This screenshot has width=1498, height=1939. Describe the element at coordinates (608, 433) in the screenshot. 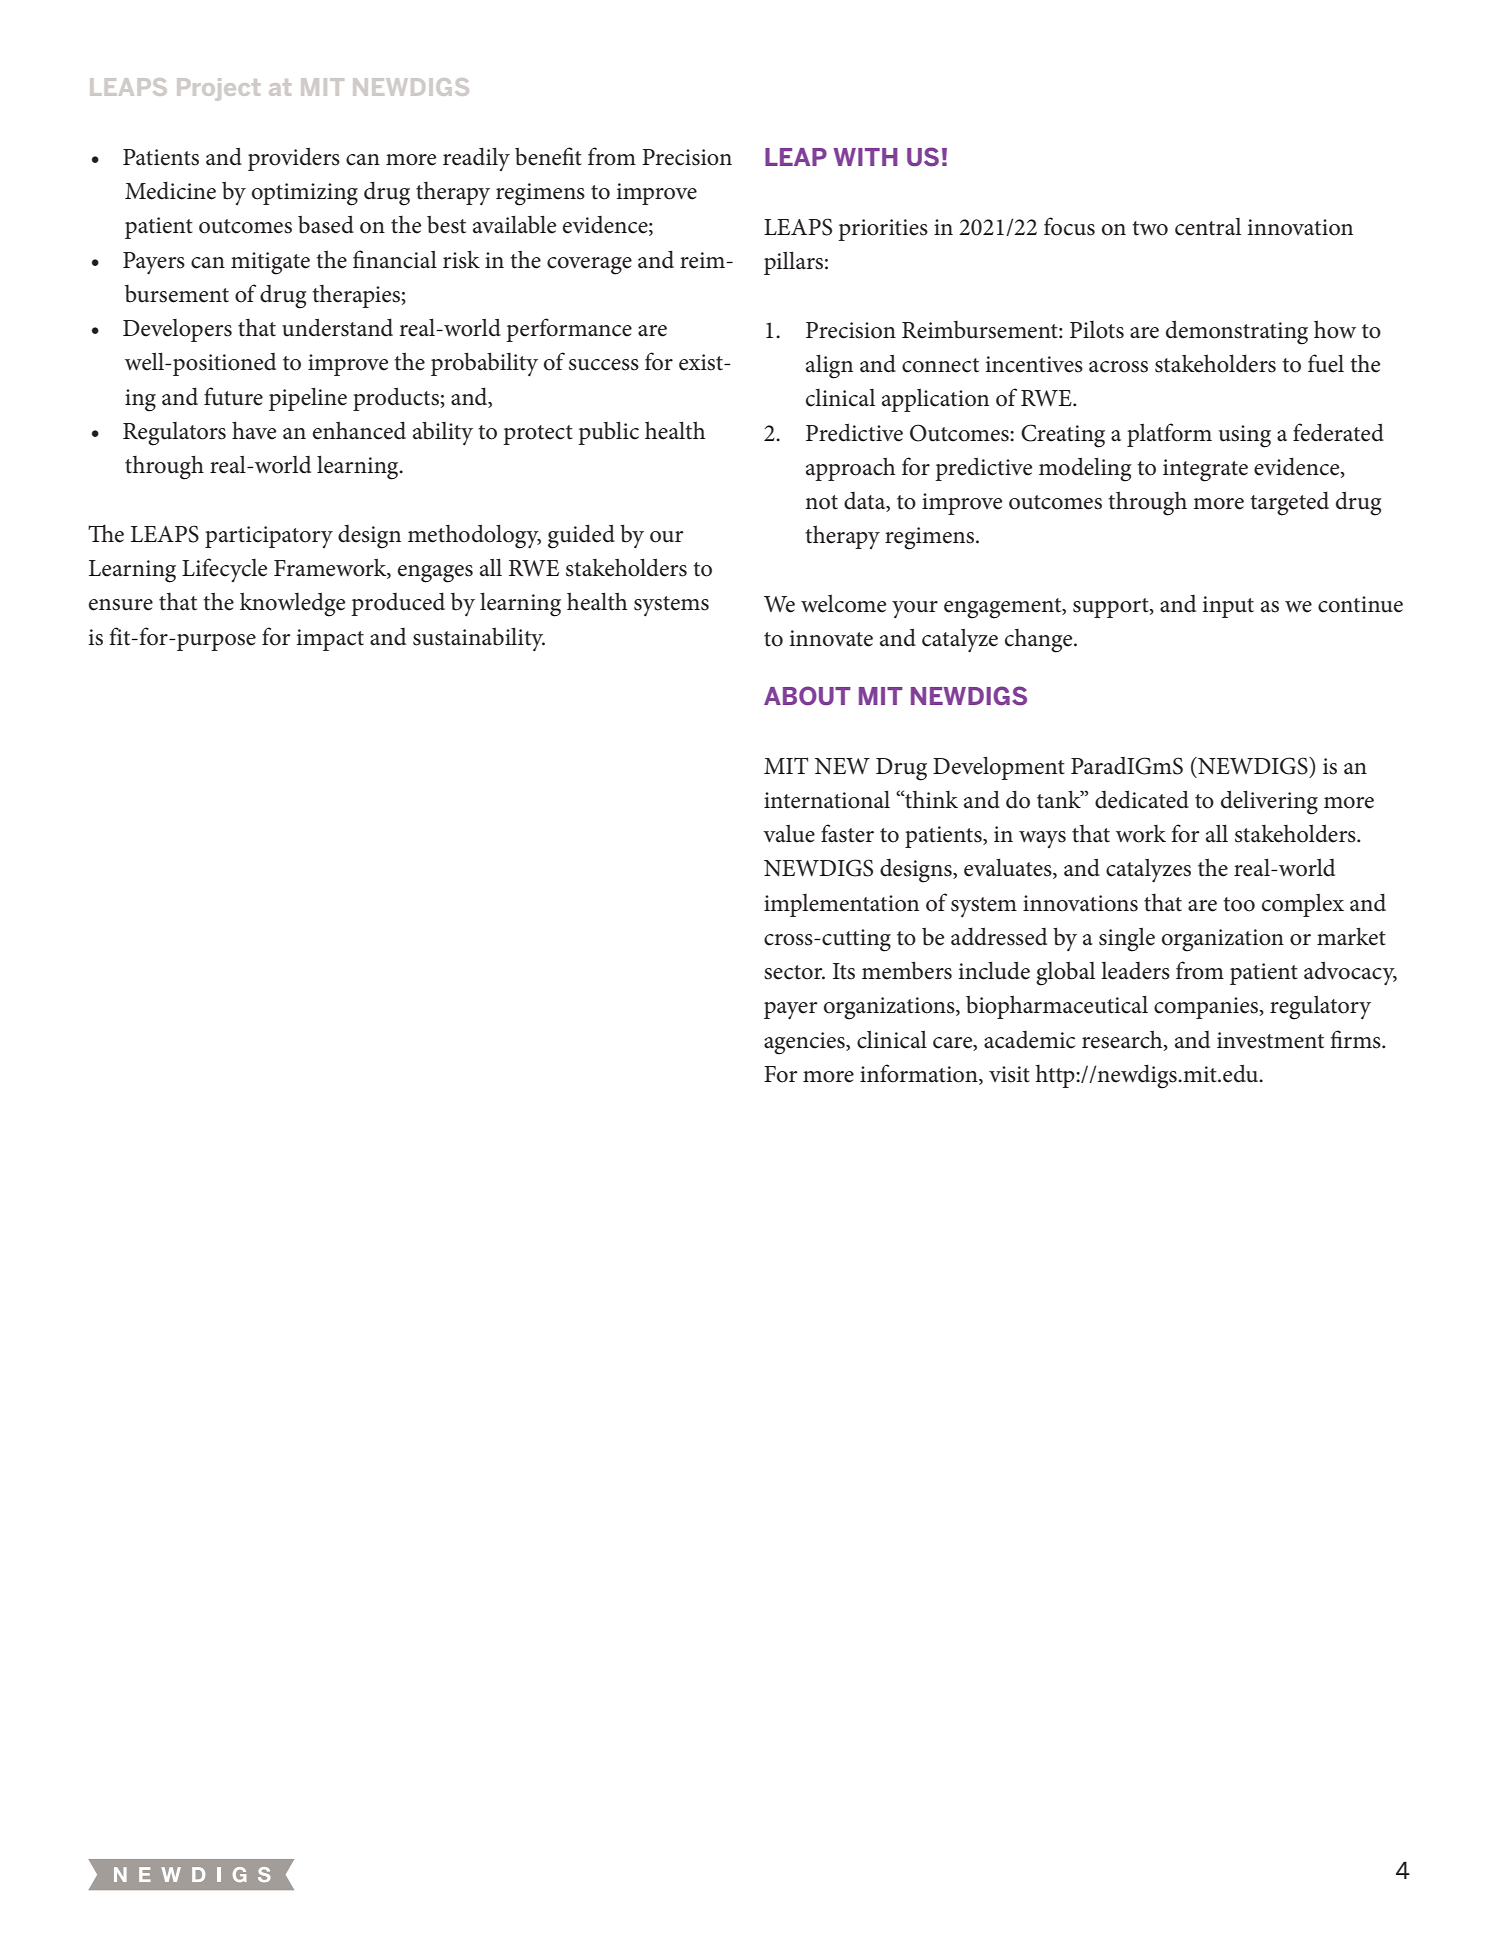

I see `public` at that location.
